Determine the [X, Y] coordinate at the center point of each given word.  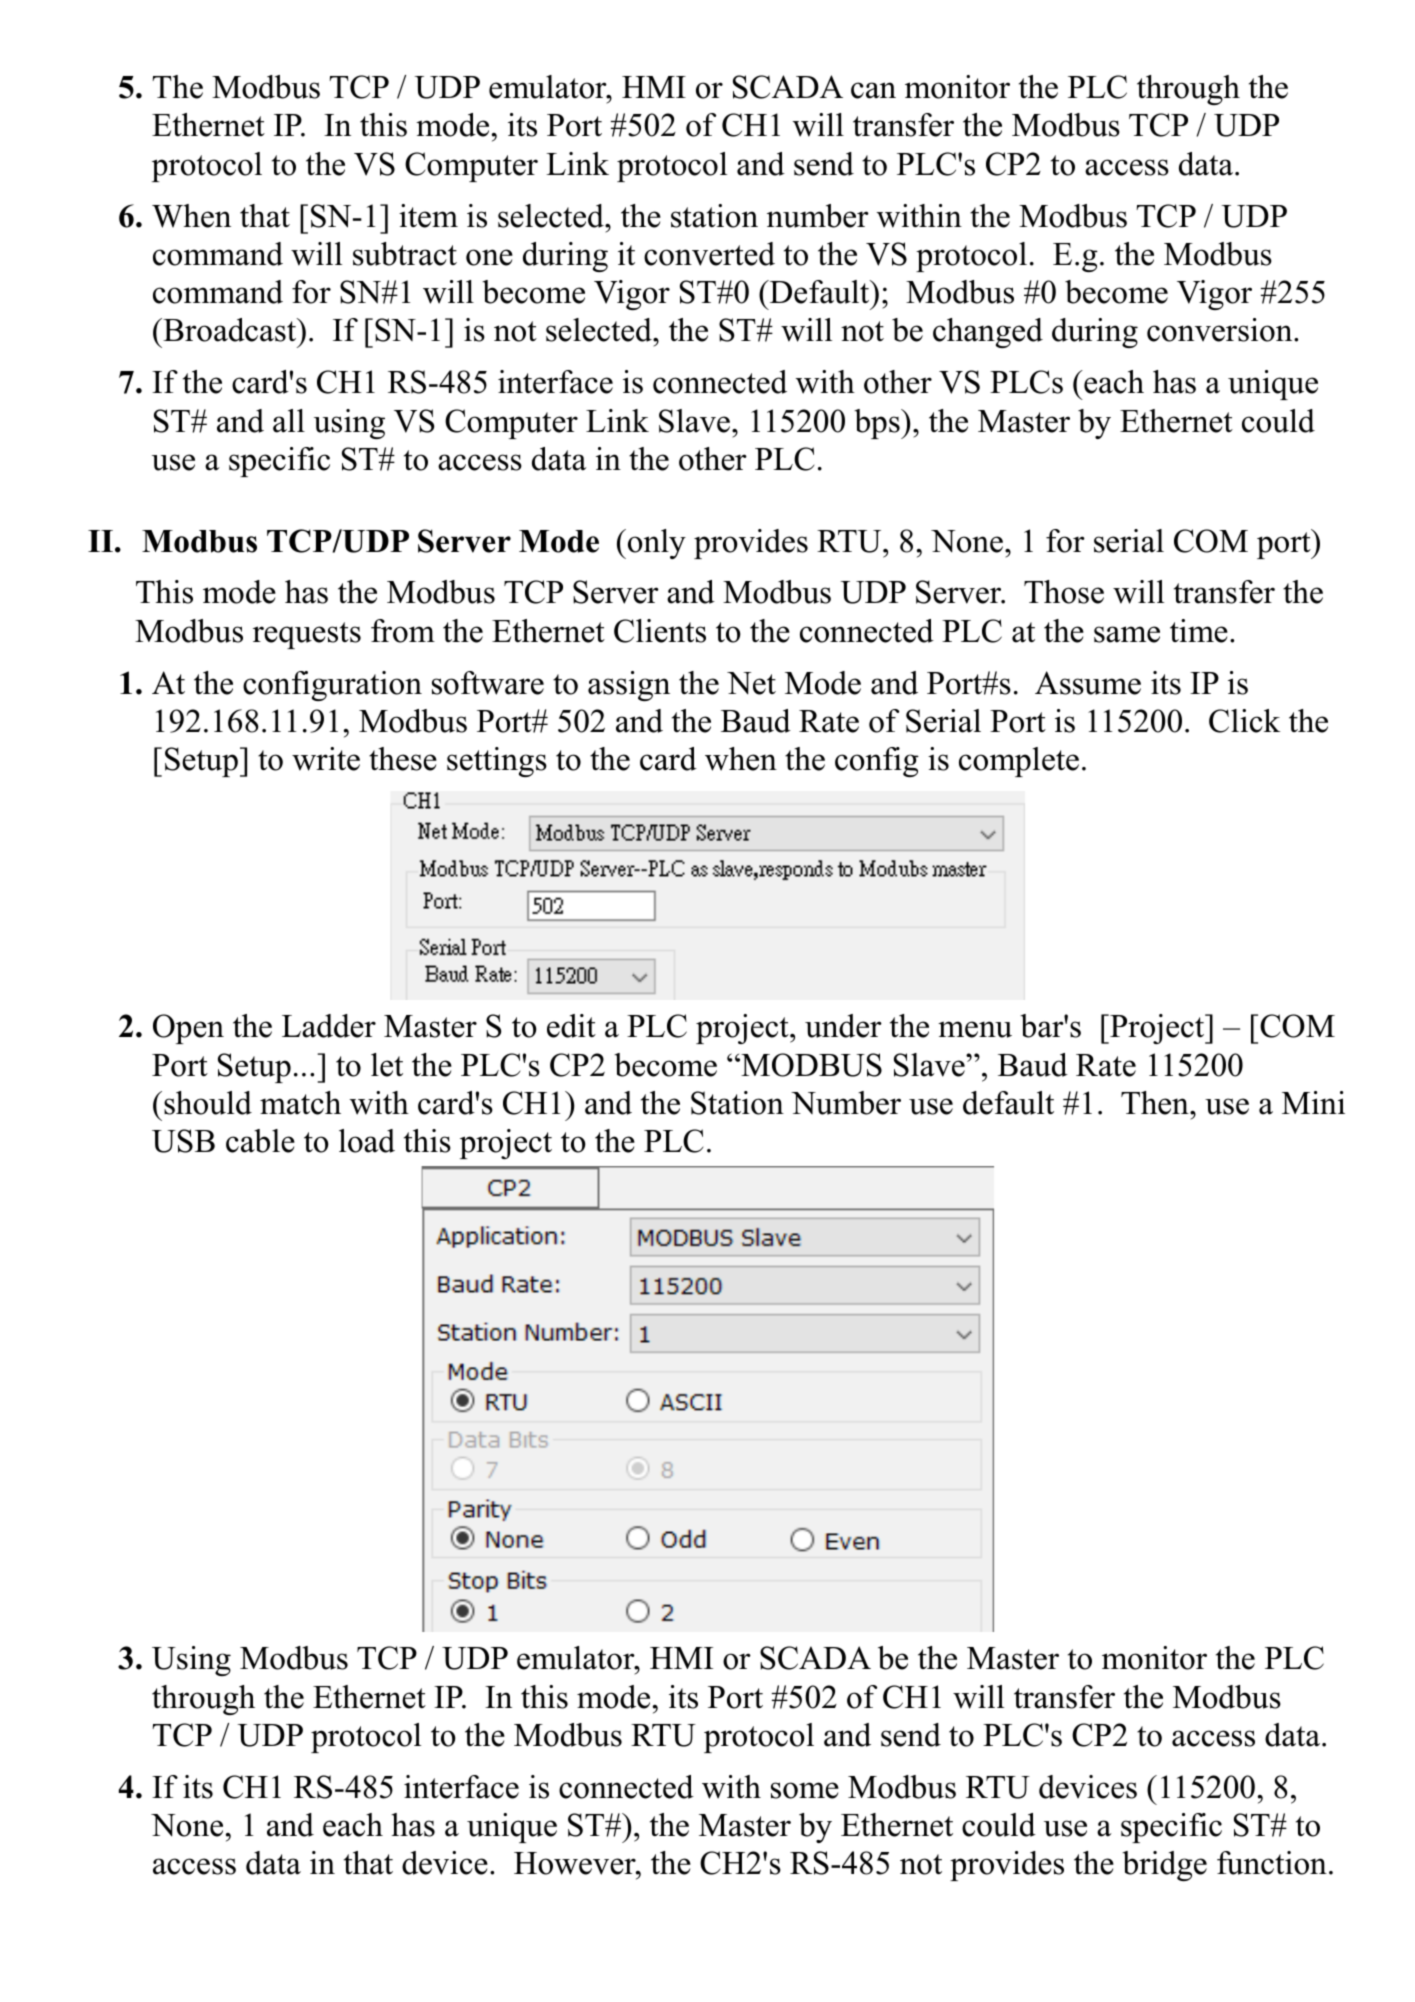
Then [1156, 1103]
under [843, 1026]
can [873, 90]
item [428, 216]
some [805, 1790]
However [576, 1863]
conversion [1221, 330]
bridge [1164, 1866]
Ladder [329, 1026]
